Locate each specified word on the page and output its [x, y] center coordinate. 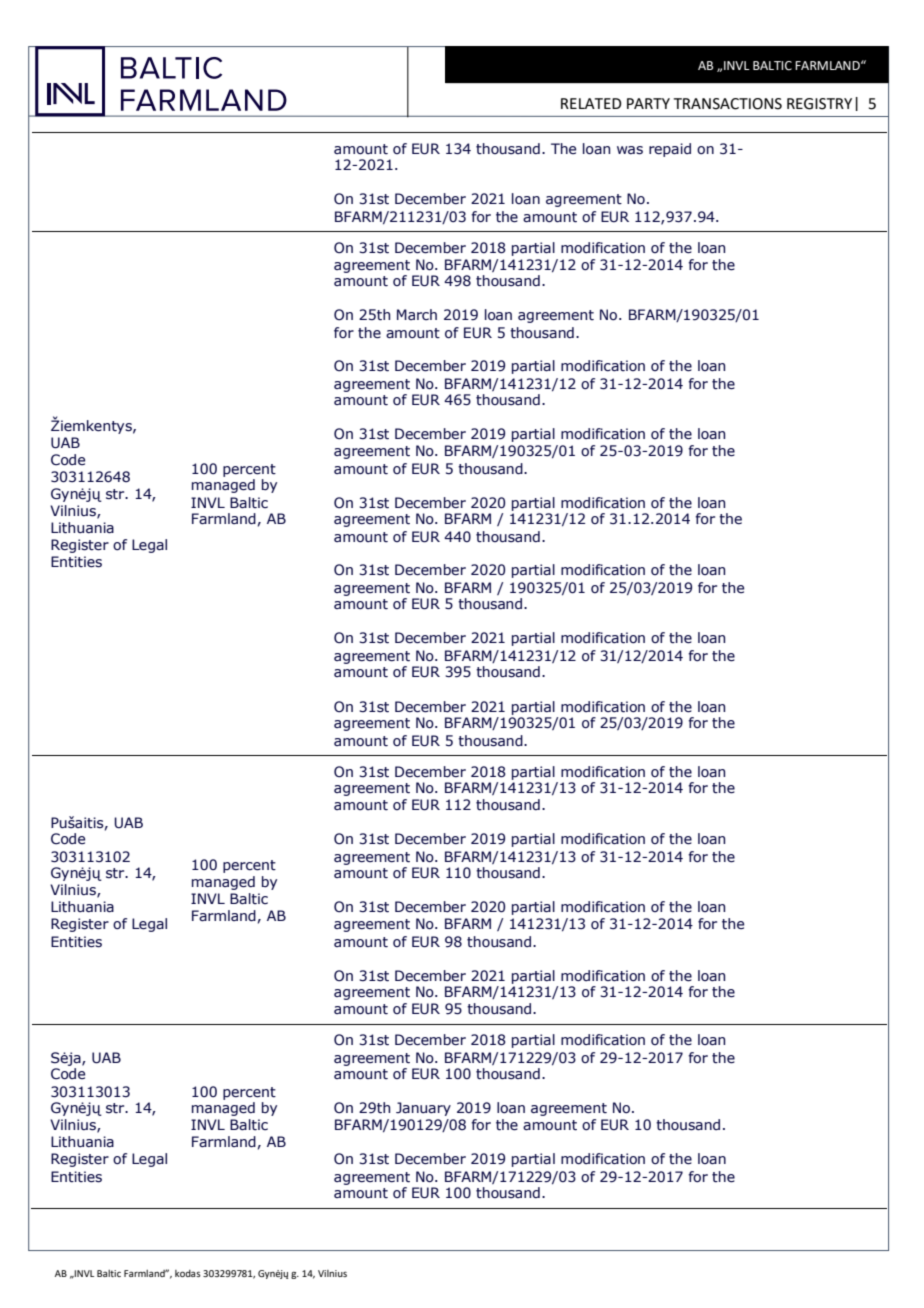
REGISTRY [819, 104]
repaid [670, 150]
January [423, 1109]
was [630, 150]
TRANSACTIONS [728, 104]
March [417, 314]
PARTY [648, 103]
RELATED [591, 103]
